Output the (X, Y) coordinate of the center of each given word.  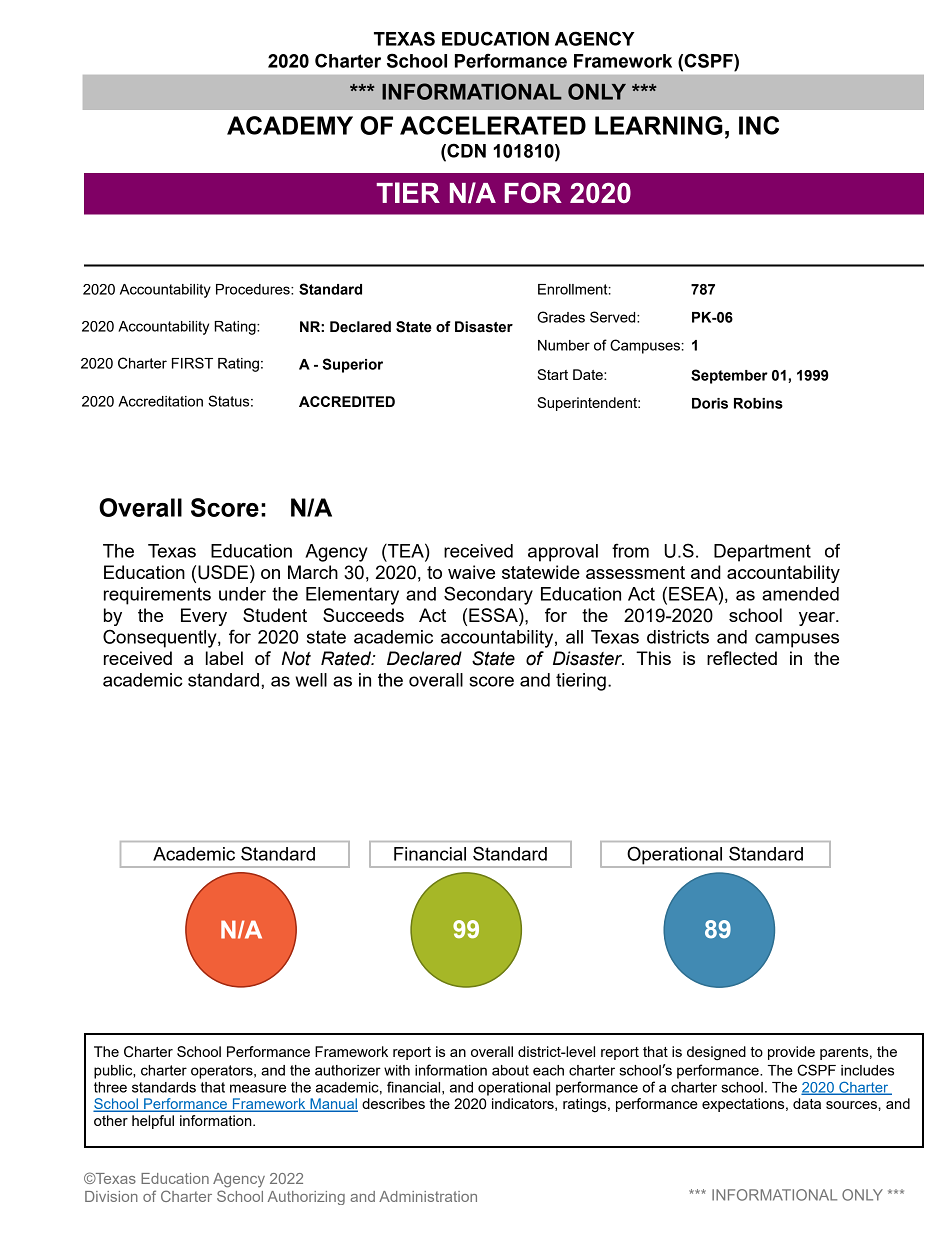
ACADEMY (290, 125)
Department (762, 553)
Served (614, 317)
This (653, 658)
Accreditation (160, 401)
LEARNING (659, 125)
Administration (428, 1196)
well (311, 680)
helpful (153, 1122)
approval (563, 553)
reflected (742, 658)
